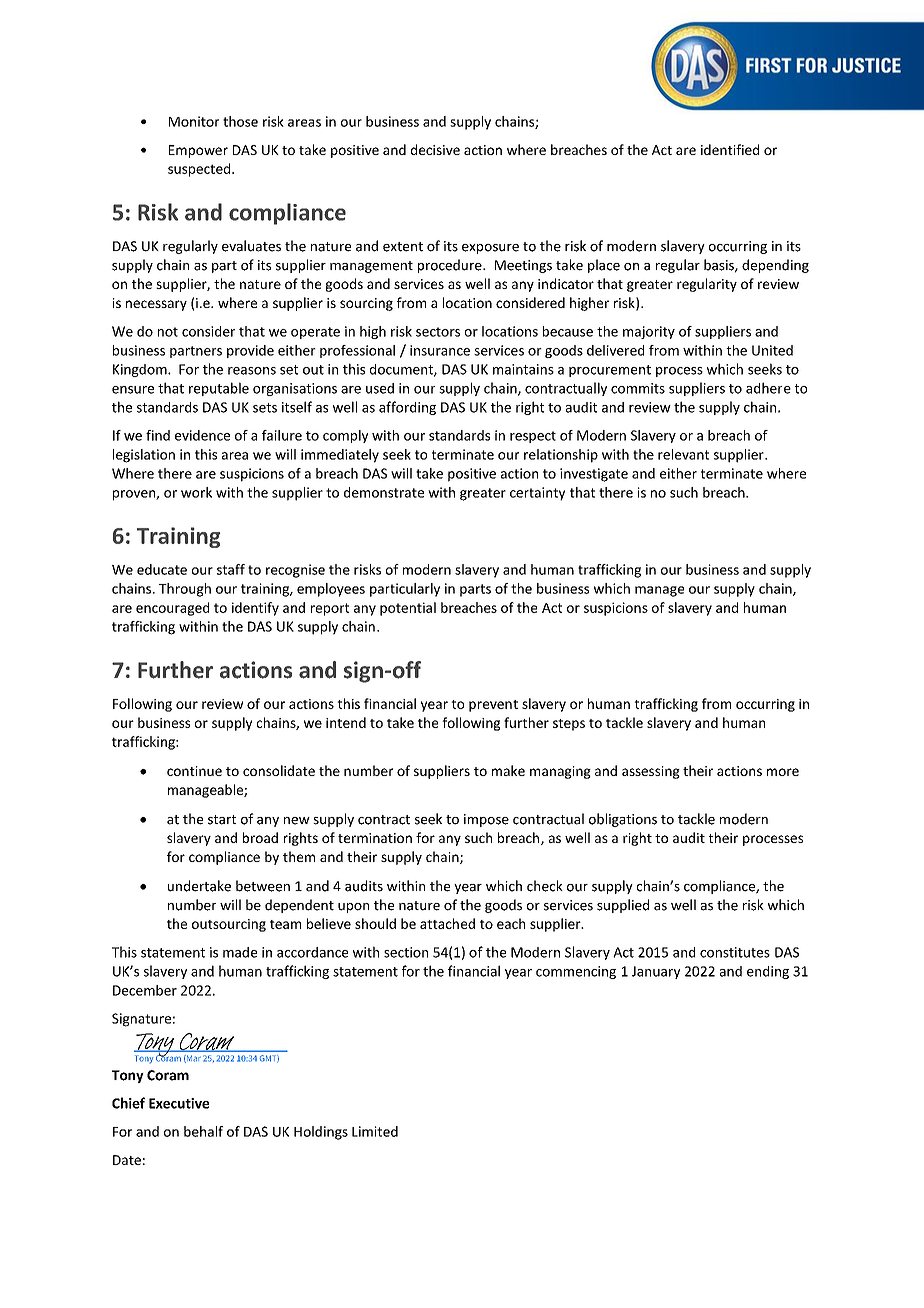 The image size is (924, 1308). I want to click on decisive, so click(435, 149).
